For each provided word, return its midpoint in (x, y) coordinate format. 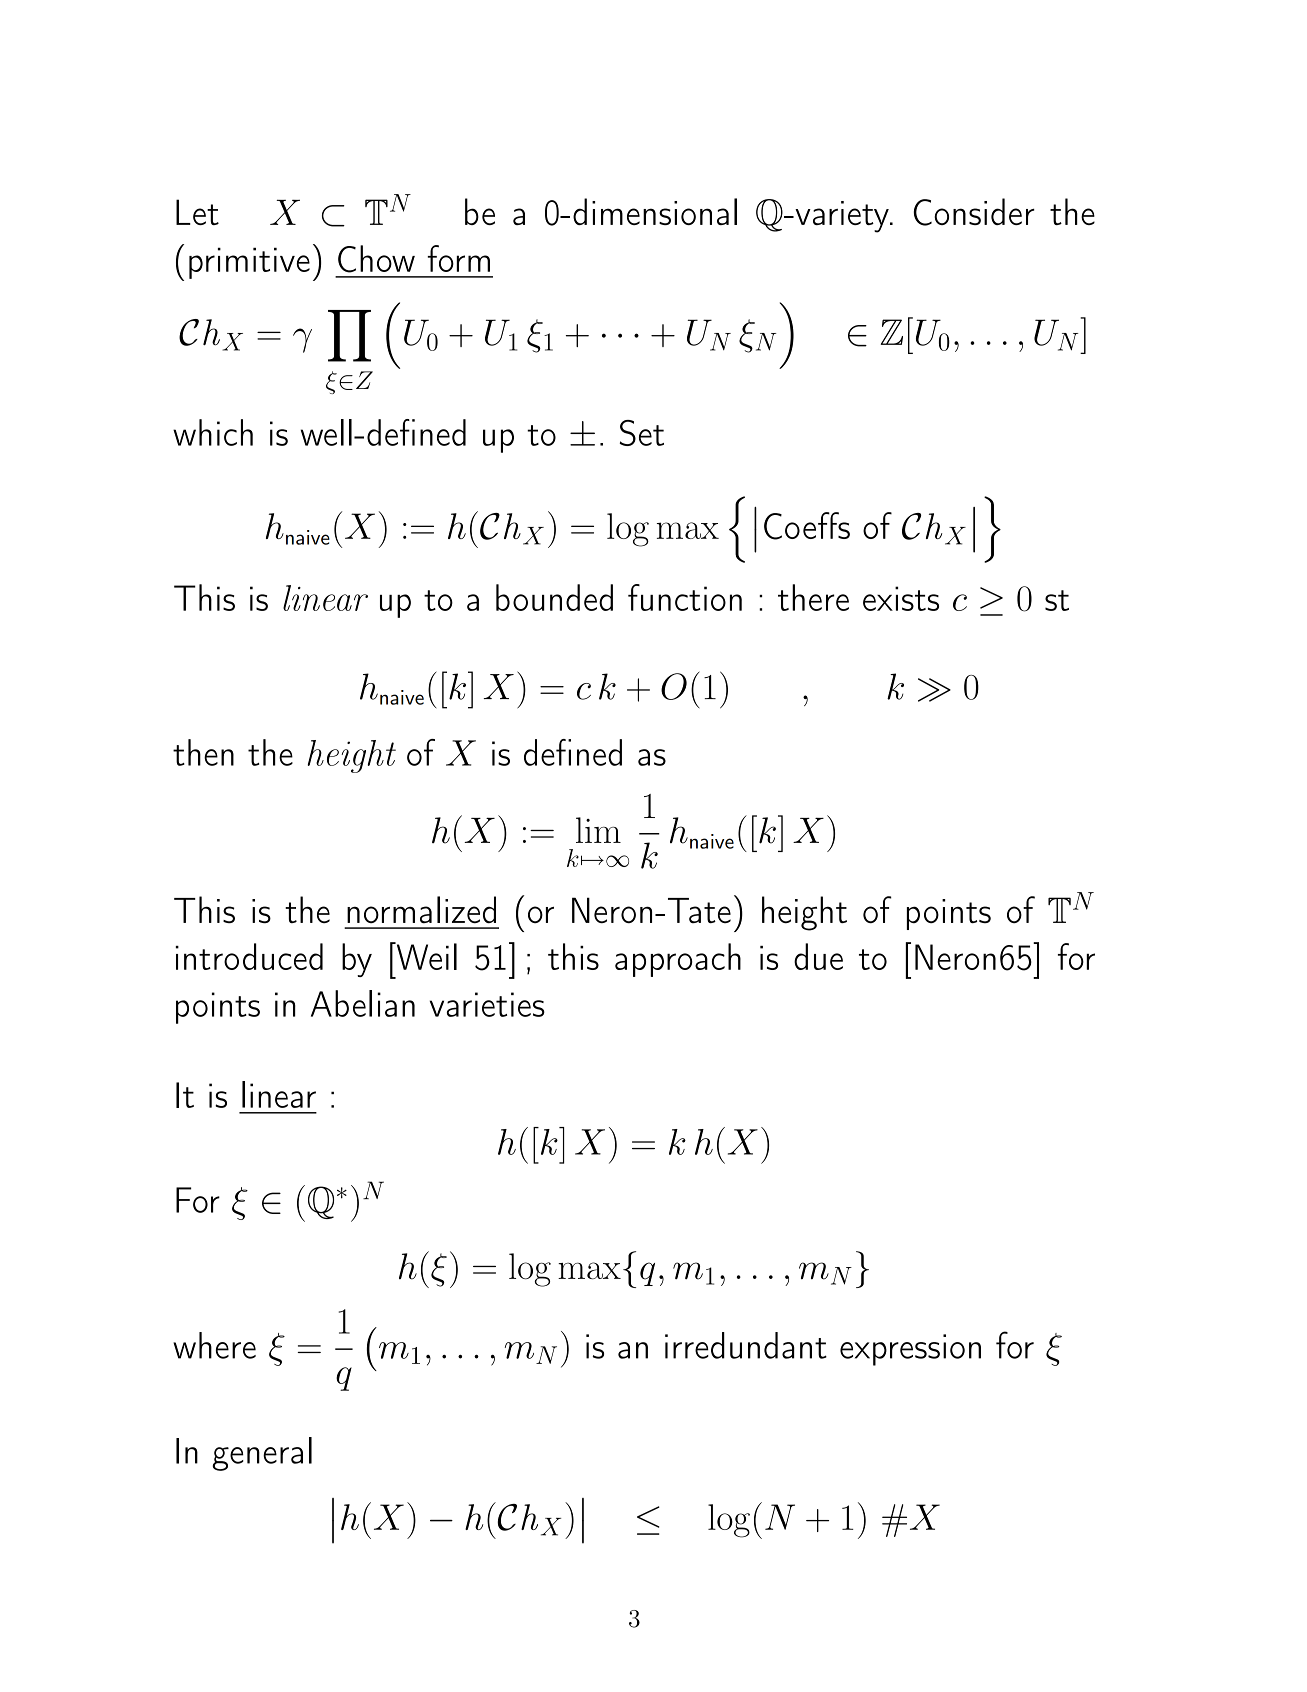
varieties (487, 1004)
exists (901, 598)
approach (678, 960)
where (214, 1345)
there (813, 597)
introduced (249, 956)
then (203, 752)
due (818, 956)
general (262, 1454)
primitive (249, 263)
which (213, 432)
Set (642, 433)
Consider (974, 212)
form (458, 258)
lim (598, 830)
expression (910, 1350)
